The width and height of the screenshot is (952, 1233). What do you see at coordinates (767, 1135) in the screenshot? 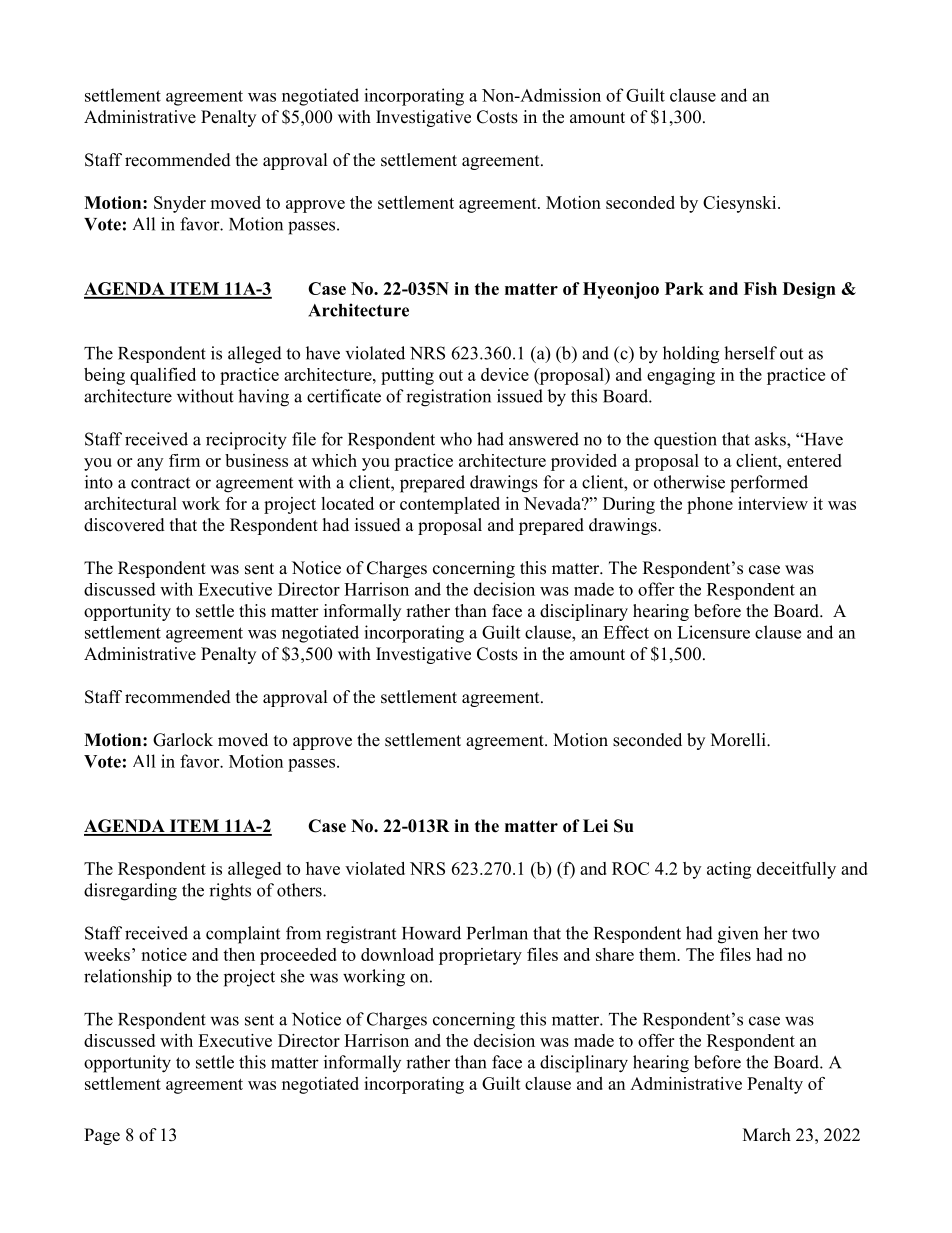
I see `March` at bounding box center [767, 1135].
